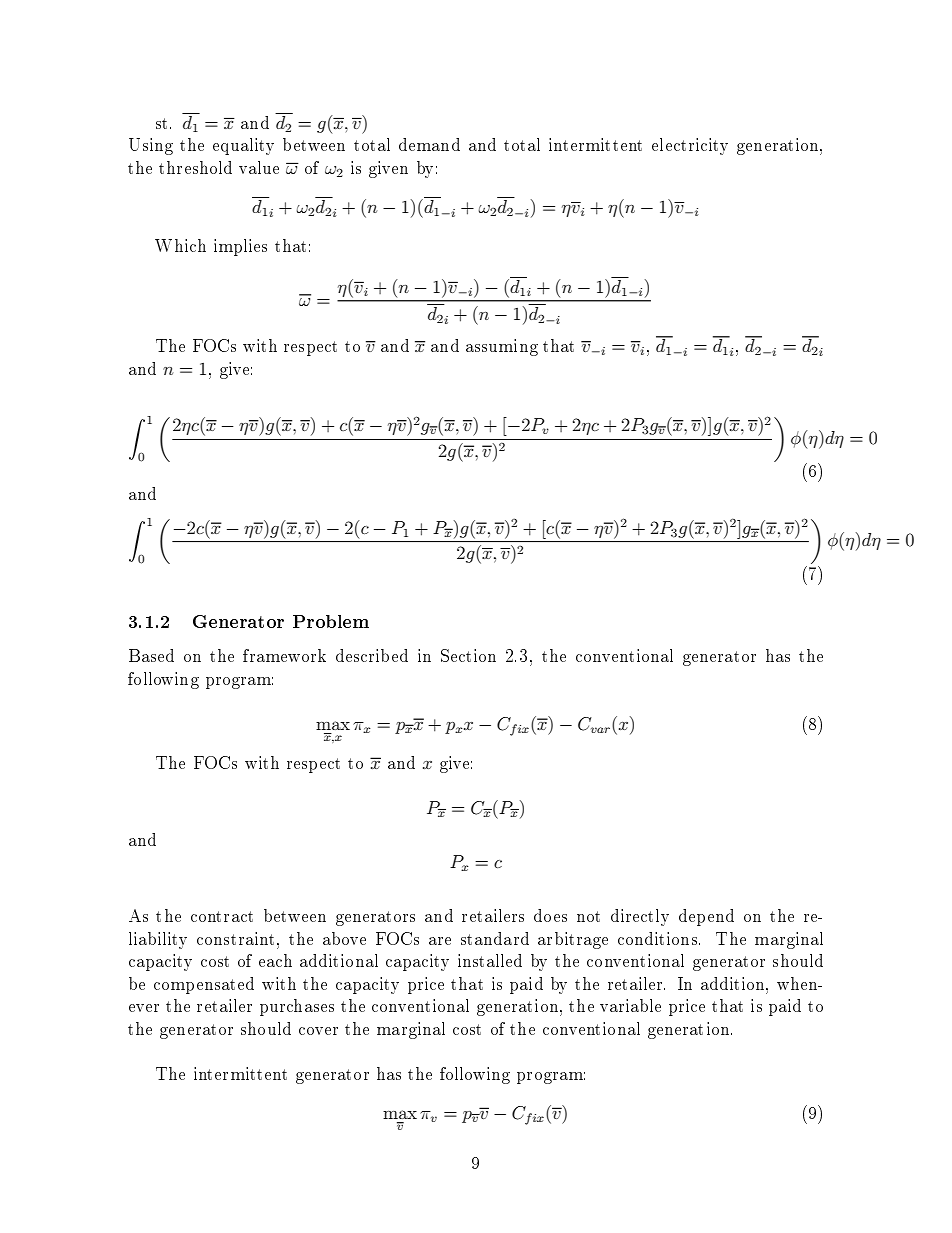 Image resolution: width=952 pixels, height=1233 pixels. Describe the element at coordinates (204, 985) in the screenshot. I see `compensated` at that location.
